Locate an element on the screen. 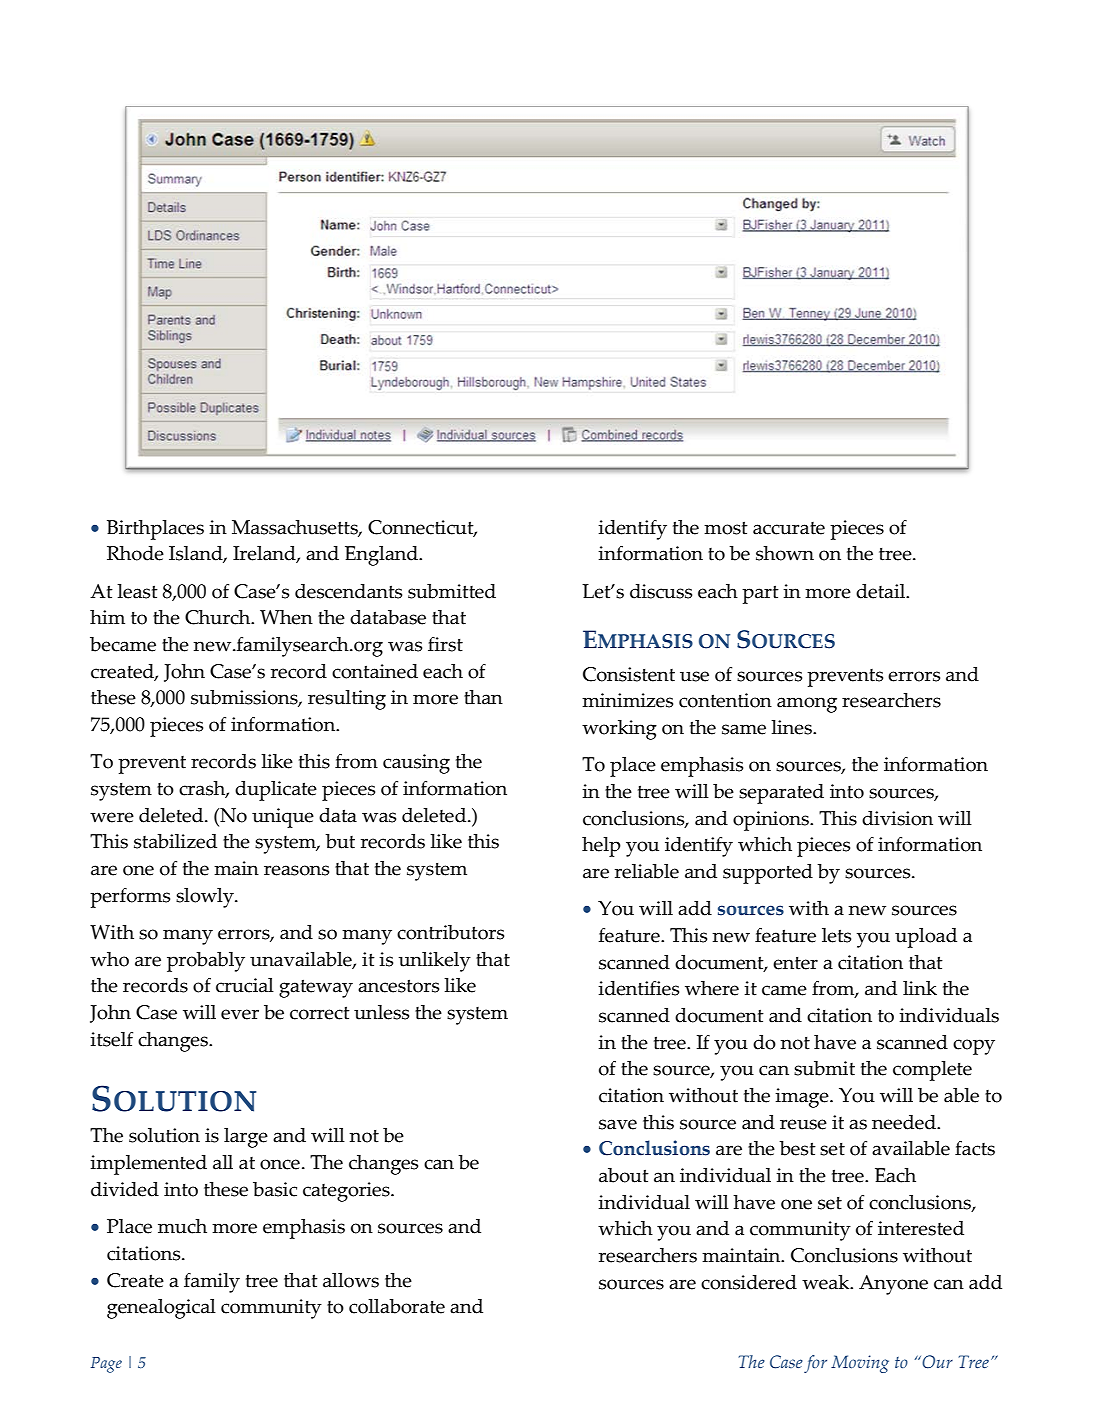 The image size is (1100, 1423). detail is located at coordinates (882, 591).
